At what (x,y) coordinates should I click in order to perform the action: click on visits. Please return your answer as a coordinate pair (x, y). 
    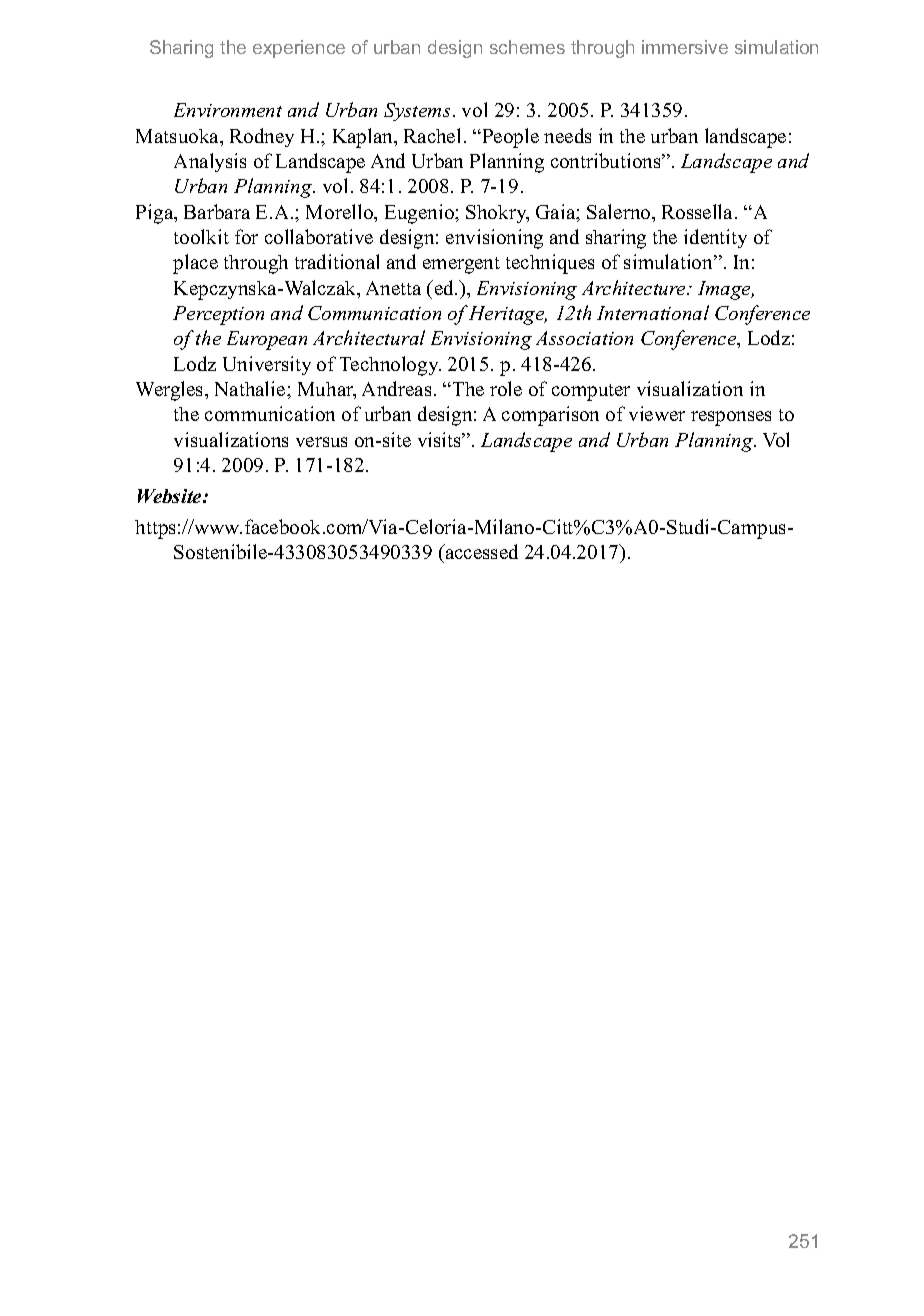
    Looking at the image, I should click on (440, 439).
